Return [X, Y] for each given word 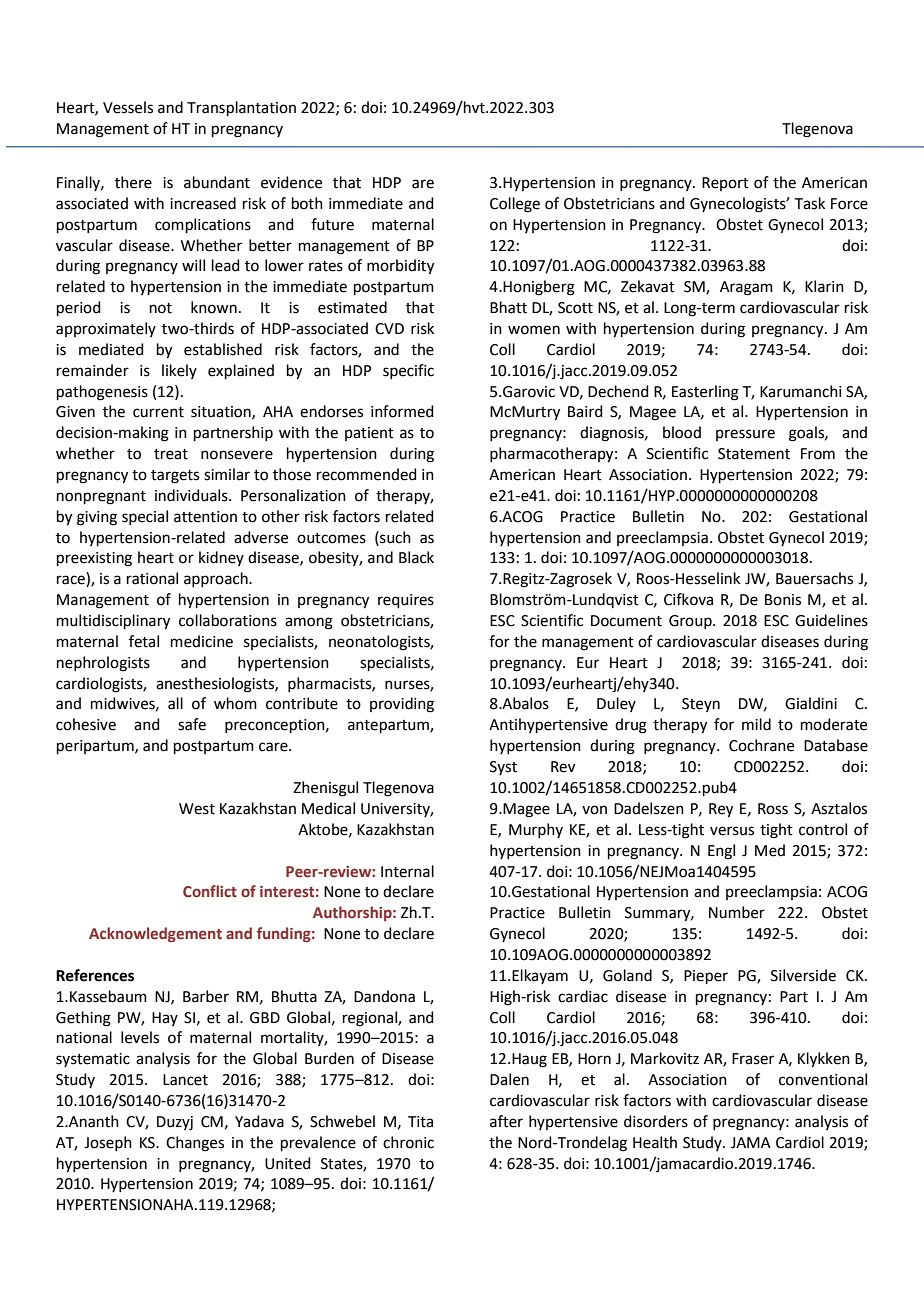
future [332, 224]
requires [406, 601]
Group [691, 622]
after [506, 1121]
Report [725, 184]
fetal [144, 641]
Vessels [128, 107]
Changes [195, 1144]
